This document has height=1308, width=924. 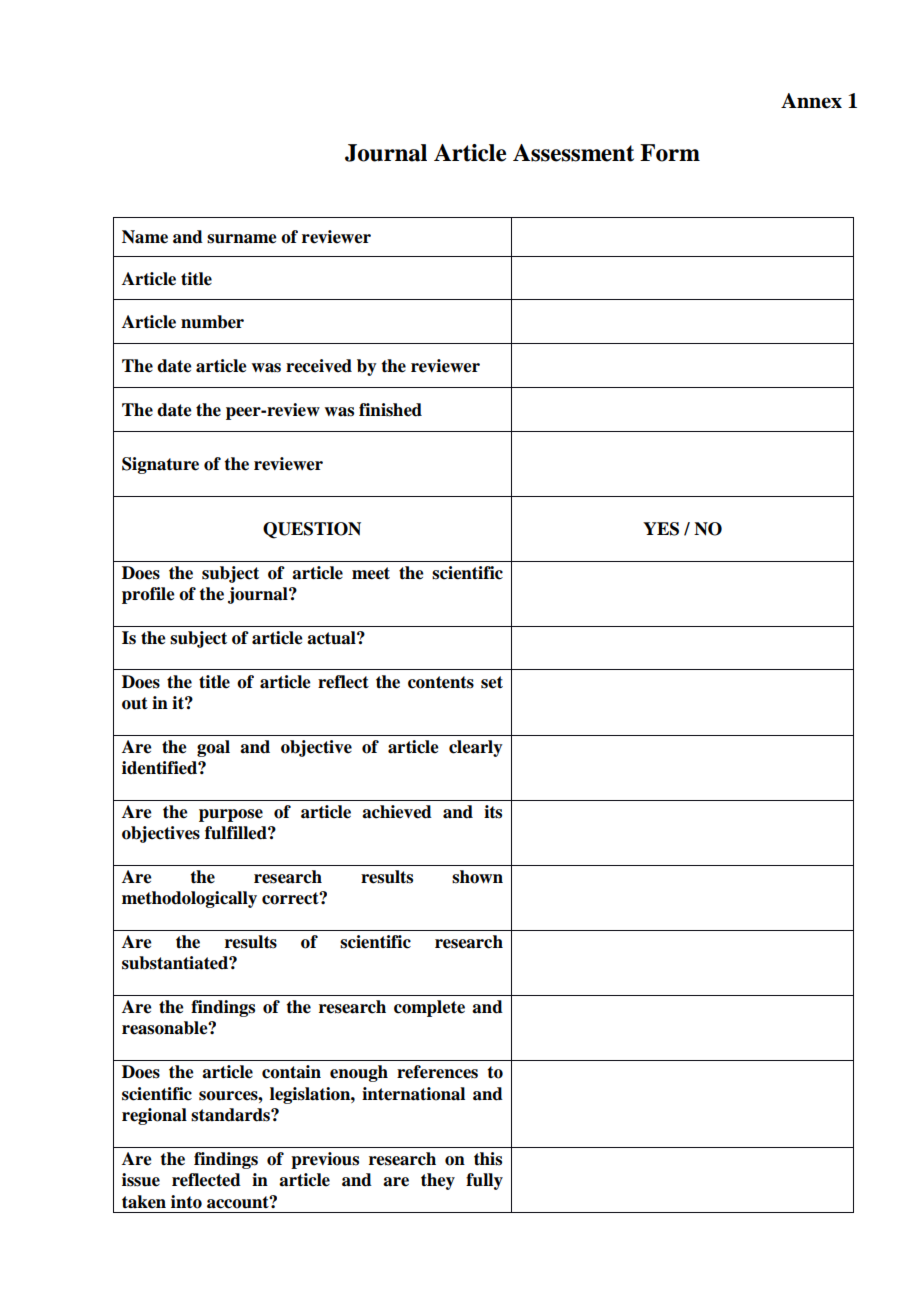 What do you see at coordinates (186, 1202) in the document?
I see `into` at bounding box center [186, 1202].
